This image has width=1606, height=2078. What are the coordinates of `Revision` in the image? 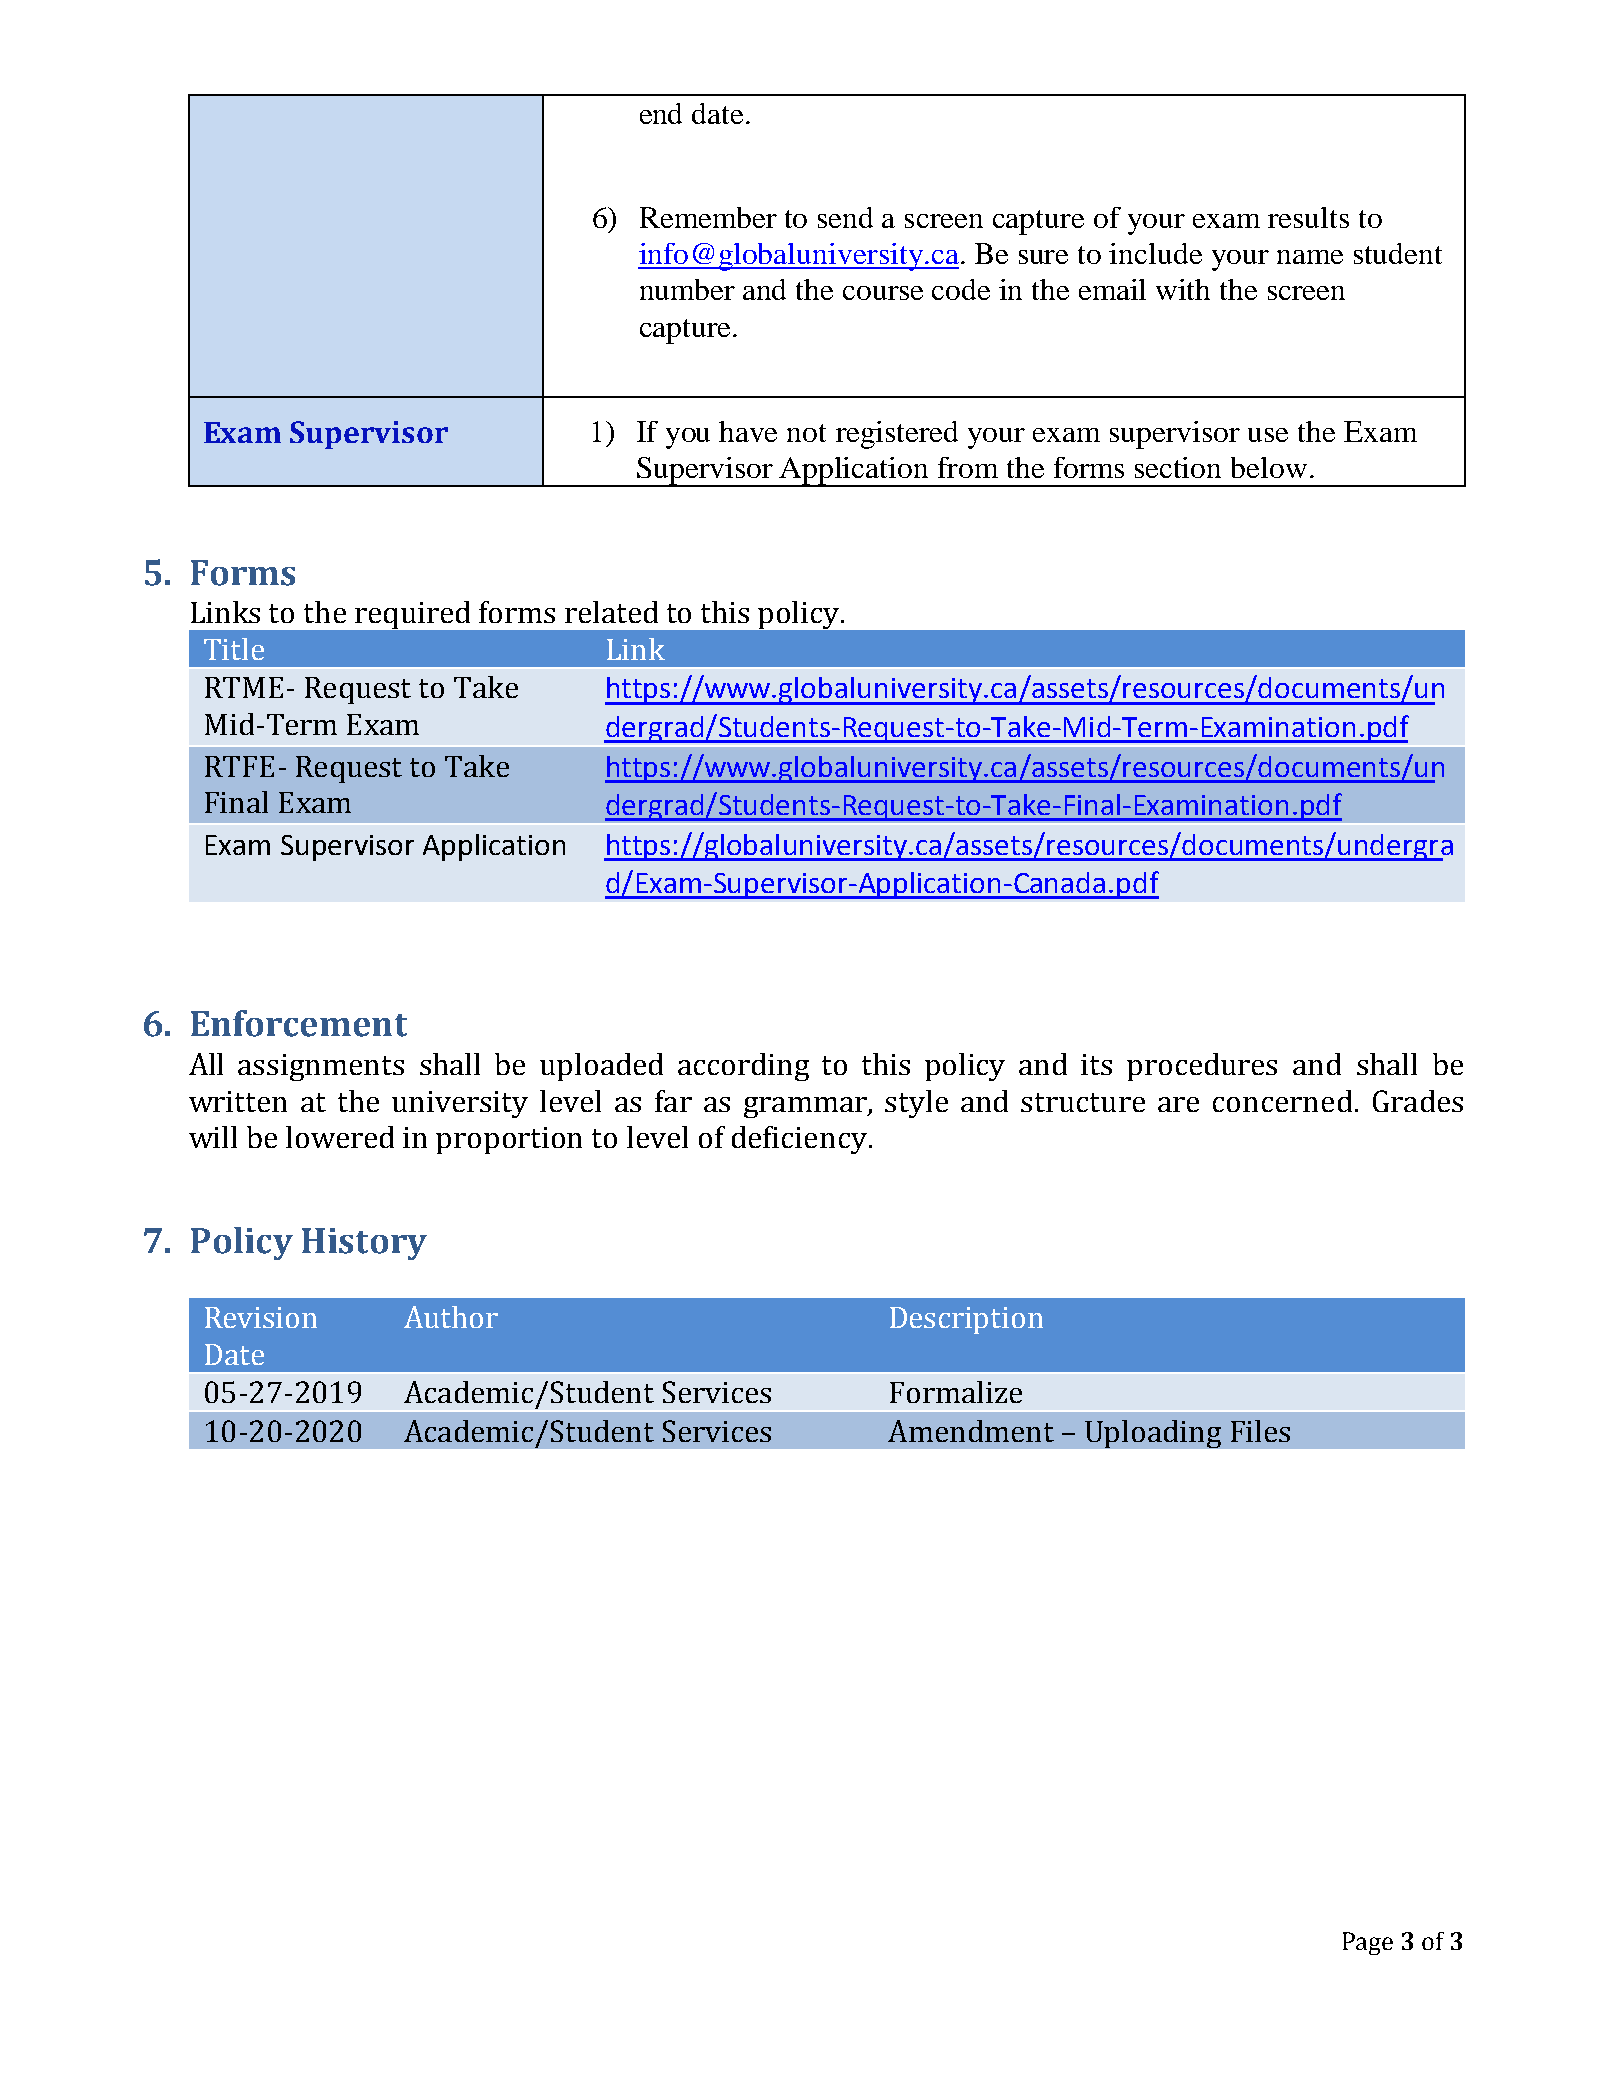 It's located at (261, 1317).
